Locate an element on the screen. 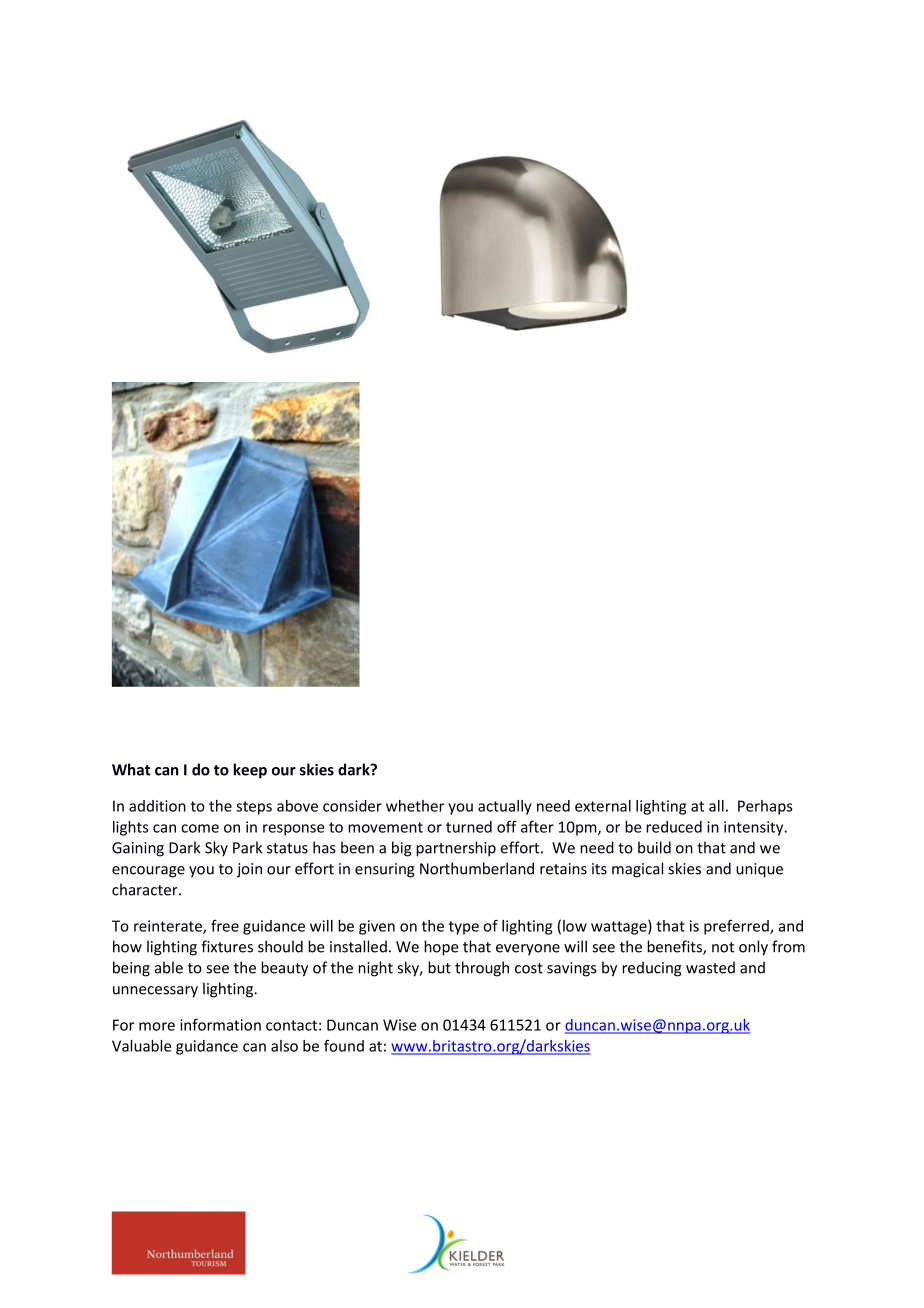  information is located at coordinates (220, 1024).
